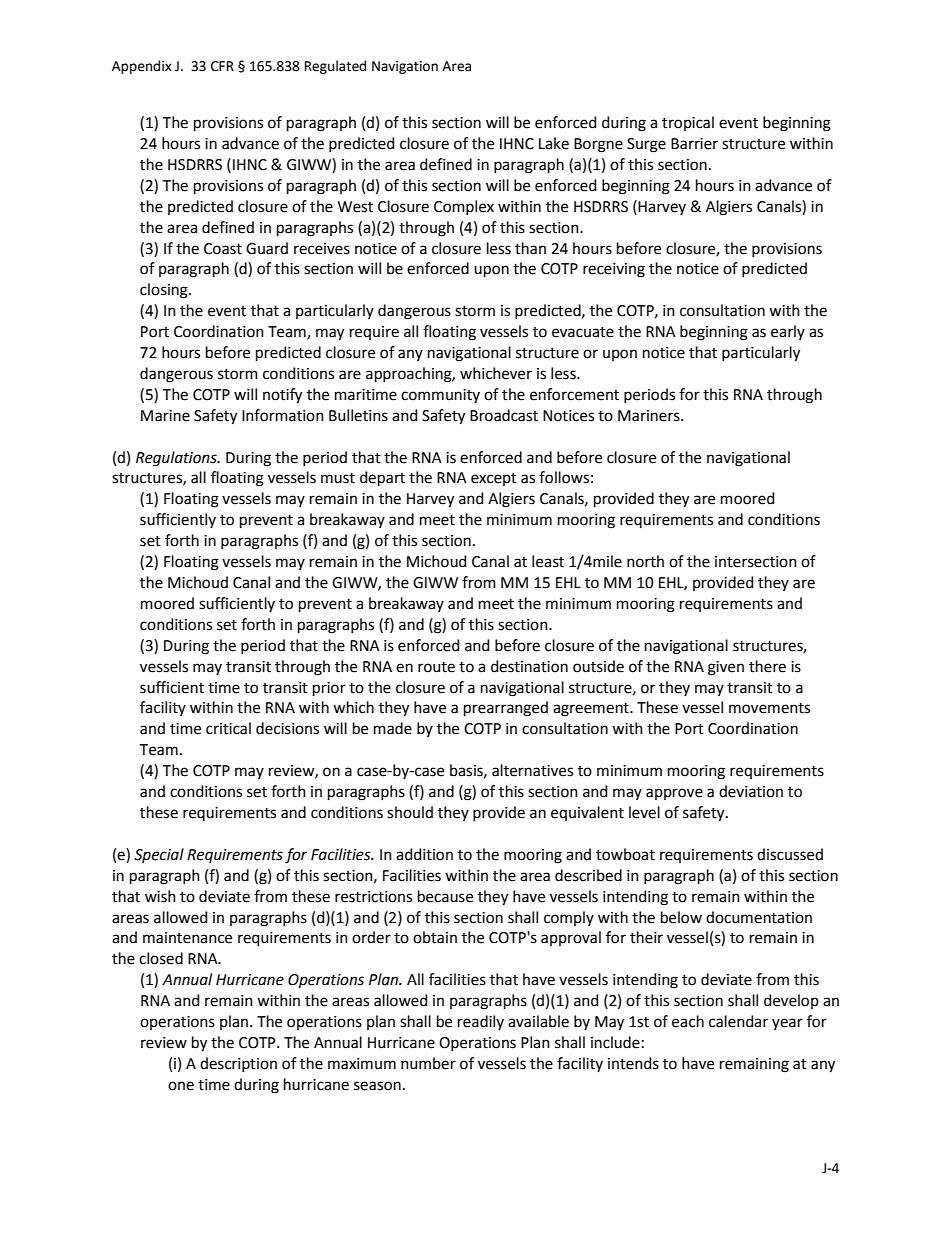 Image resolution: width=952 pixels, height=1233 pixels. What do you see at coordinates (238, 1064) in the image?
I see `description` at bounding box center [238, 1064].
